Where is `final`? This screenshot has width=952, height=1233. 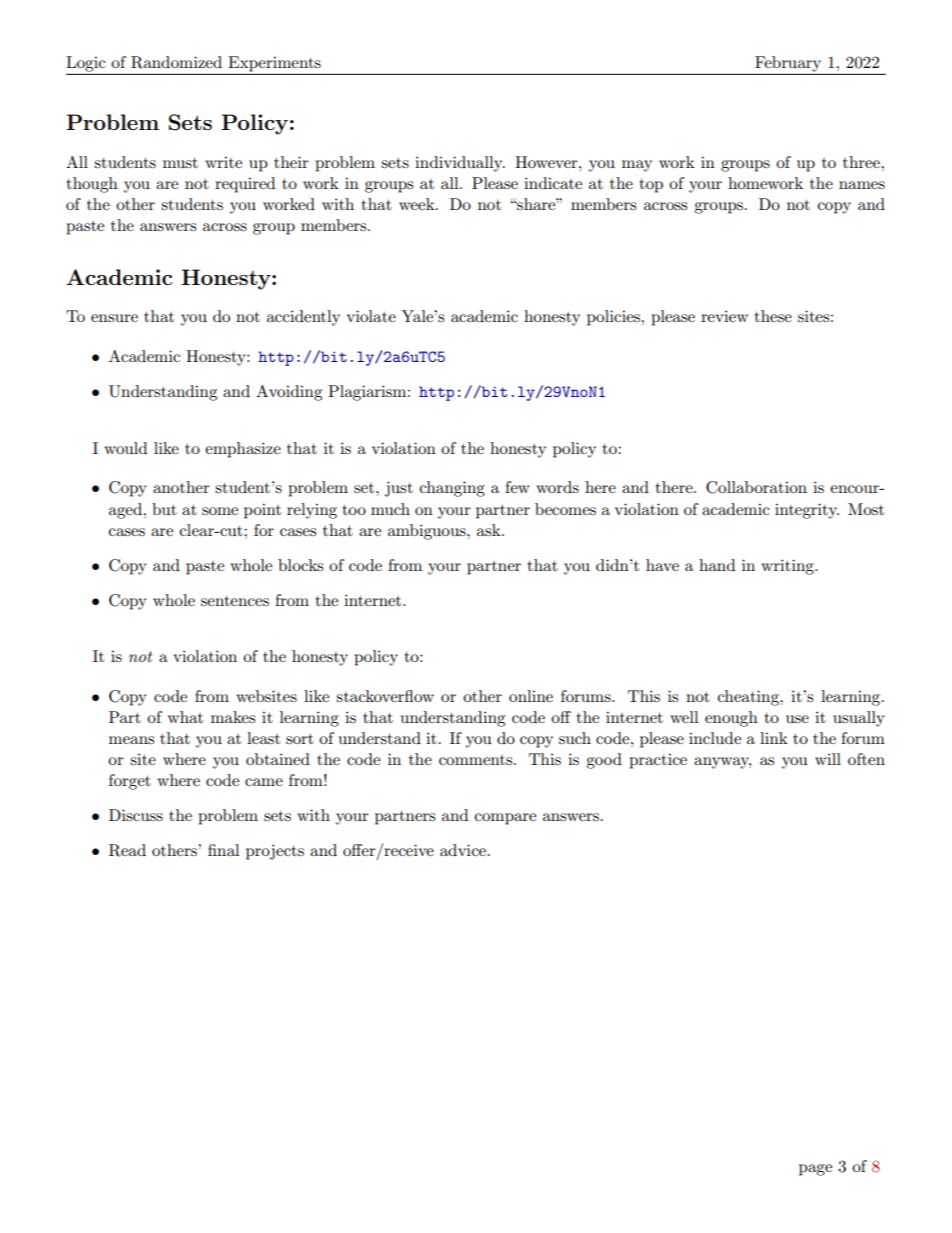
final is located at coordinates (224, 850).
